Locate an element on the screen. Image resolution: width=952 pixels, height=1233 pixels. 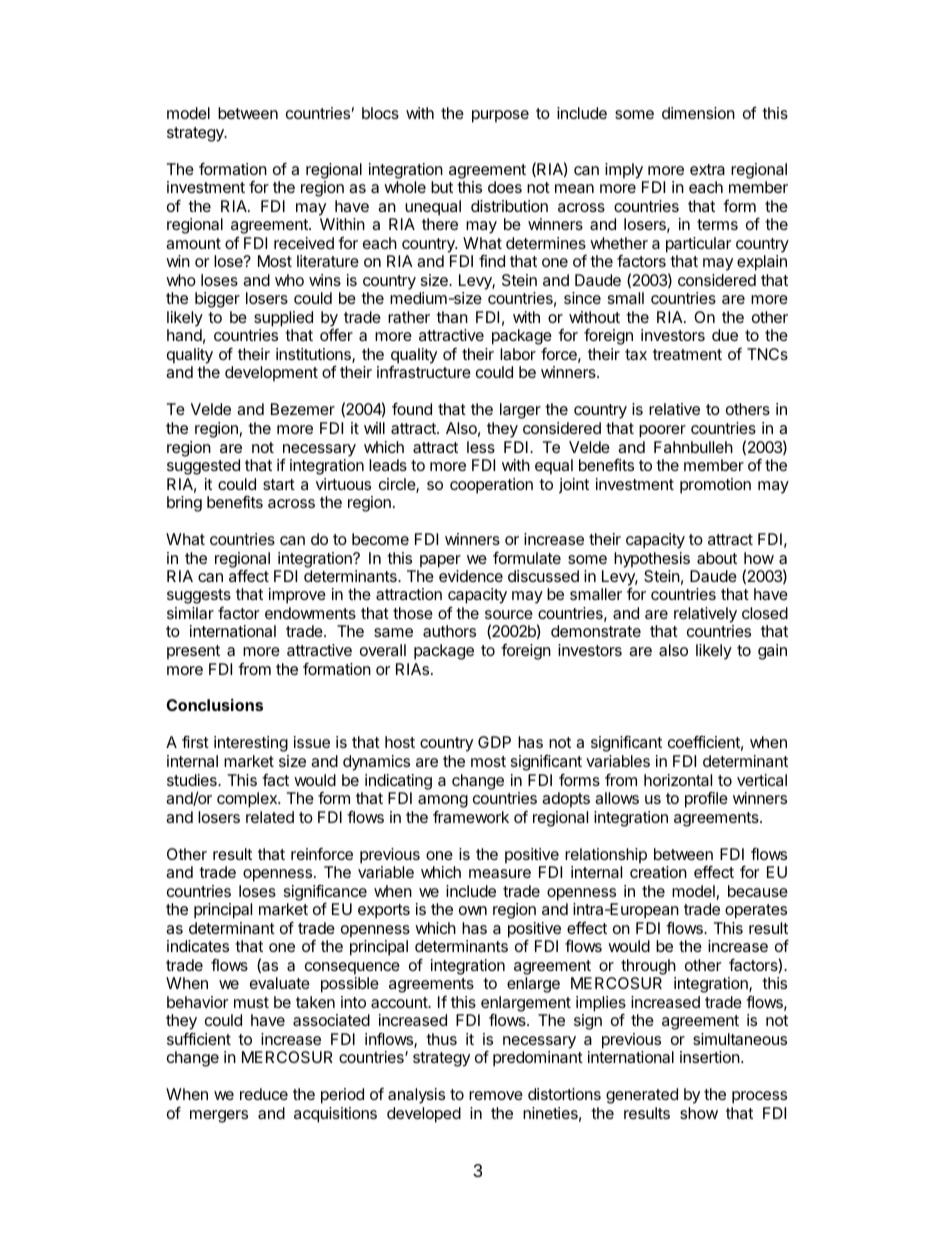
extra is located at coordinates (707, 169).
